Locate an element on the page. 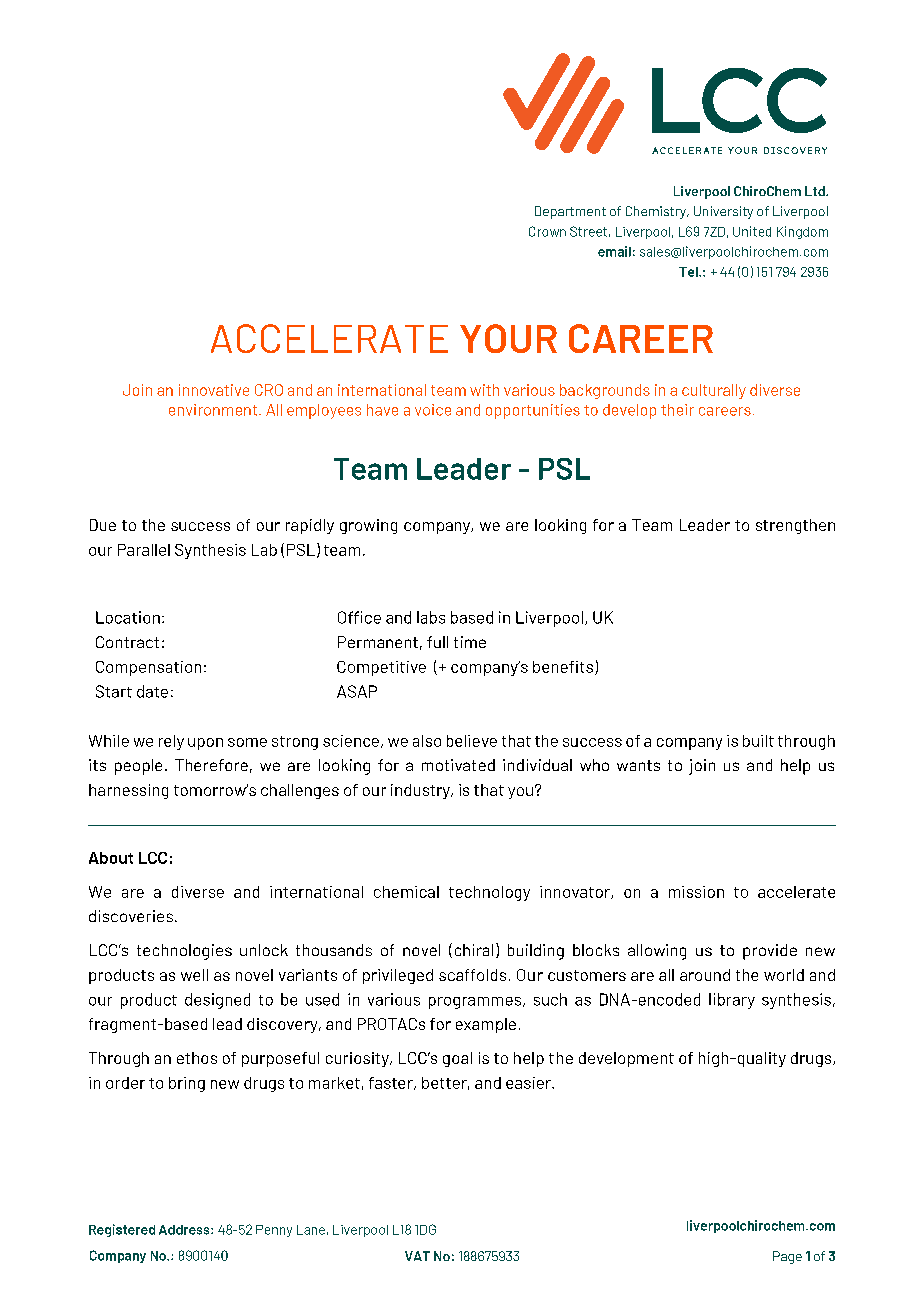  University is located at coordinates (723, 212).
